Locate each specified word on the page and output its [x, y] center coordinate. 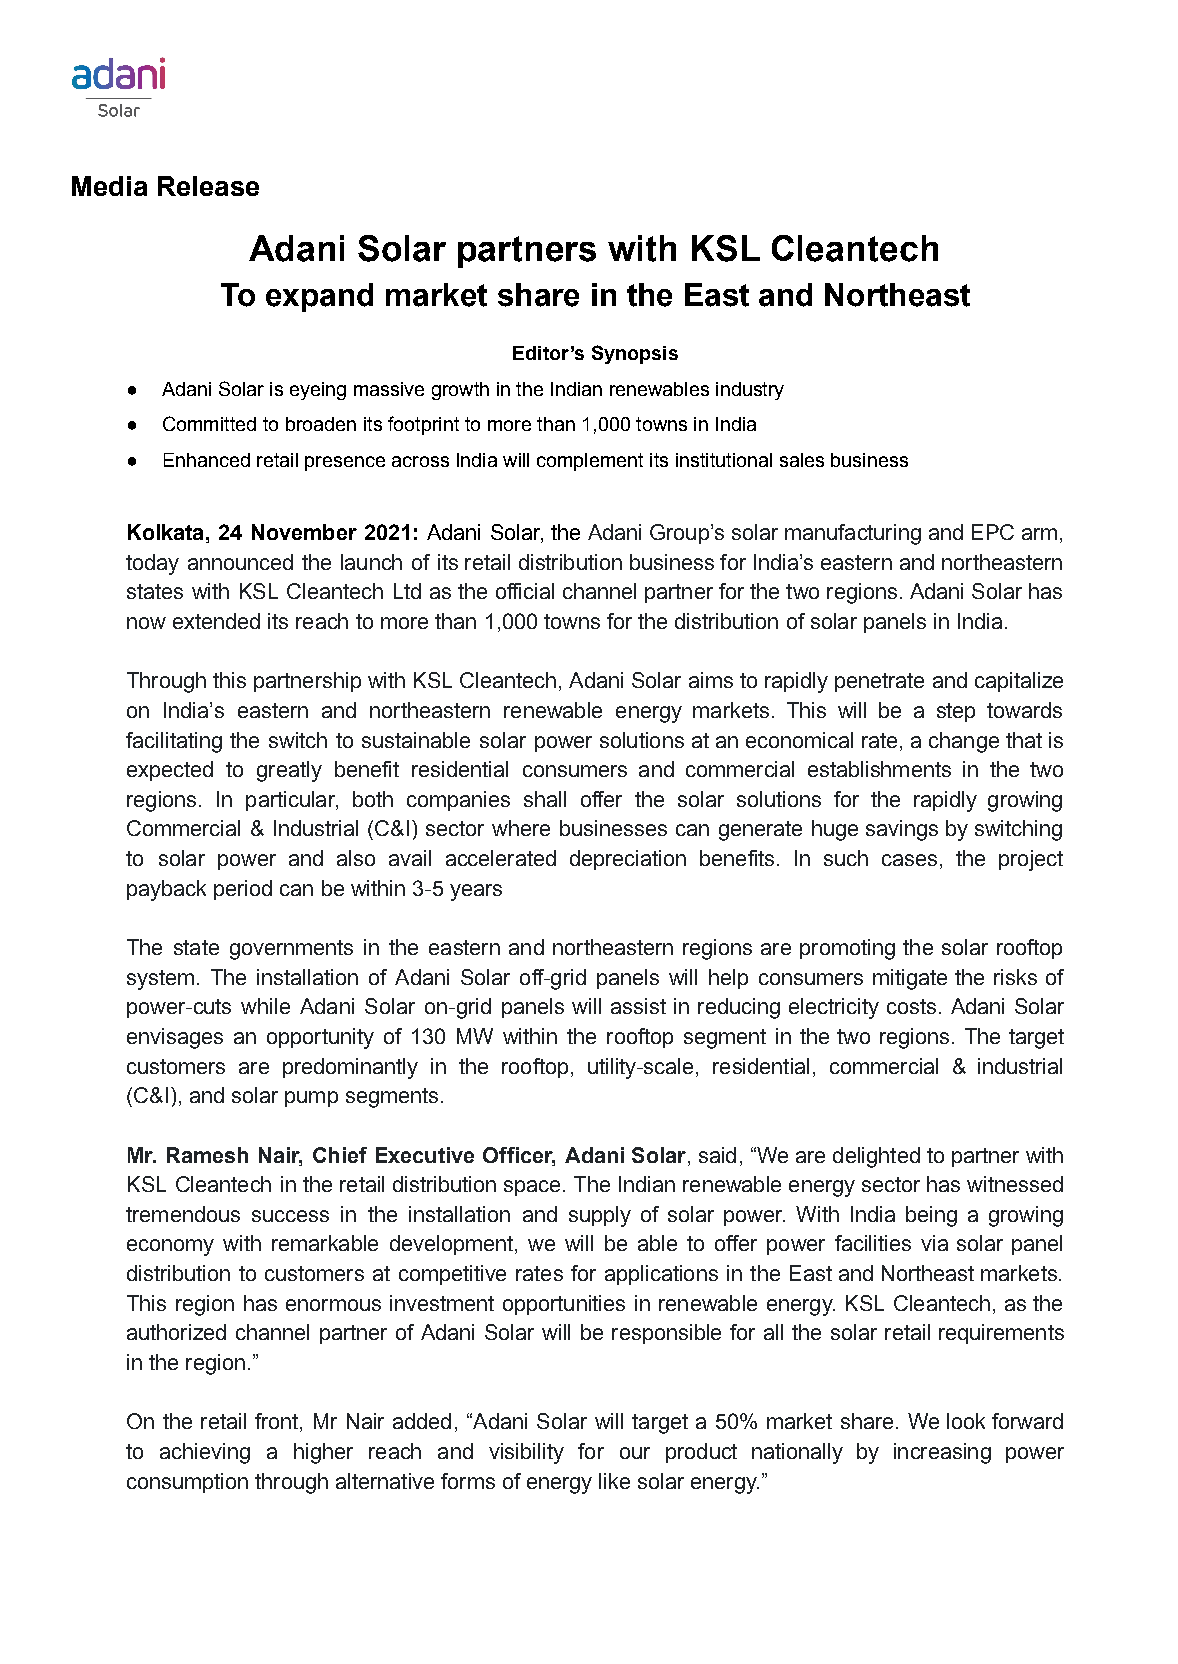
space [532, 1188]
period [243, 890]
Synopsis [635, 354]
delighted [876, 1157]
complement [590, 462]
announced [240, 562]
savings [902, 830]
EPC [993, 532]
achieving [205, 1453]
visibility [526, 1453]
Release [208, 186]
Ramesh [207, 1155]
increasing [942, 1453]
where [521, 828]
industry [750, 391]
